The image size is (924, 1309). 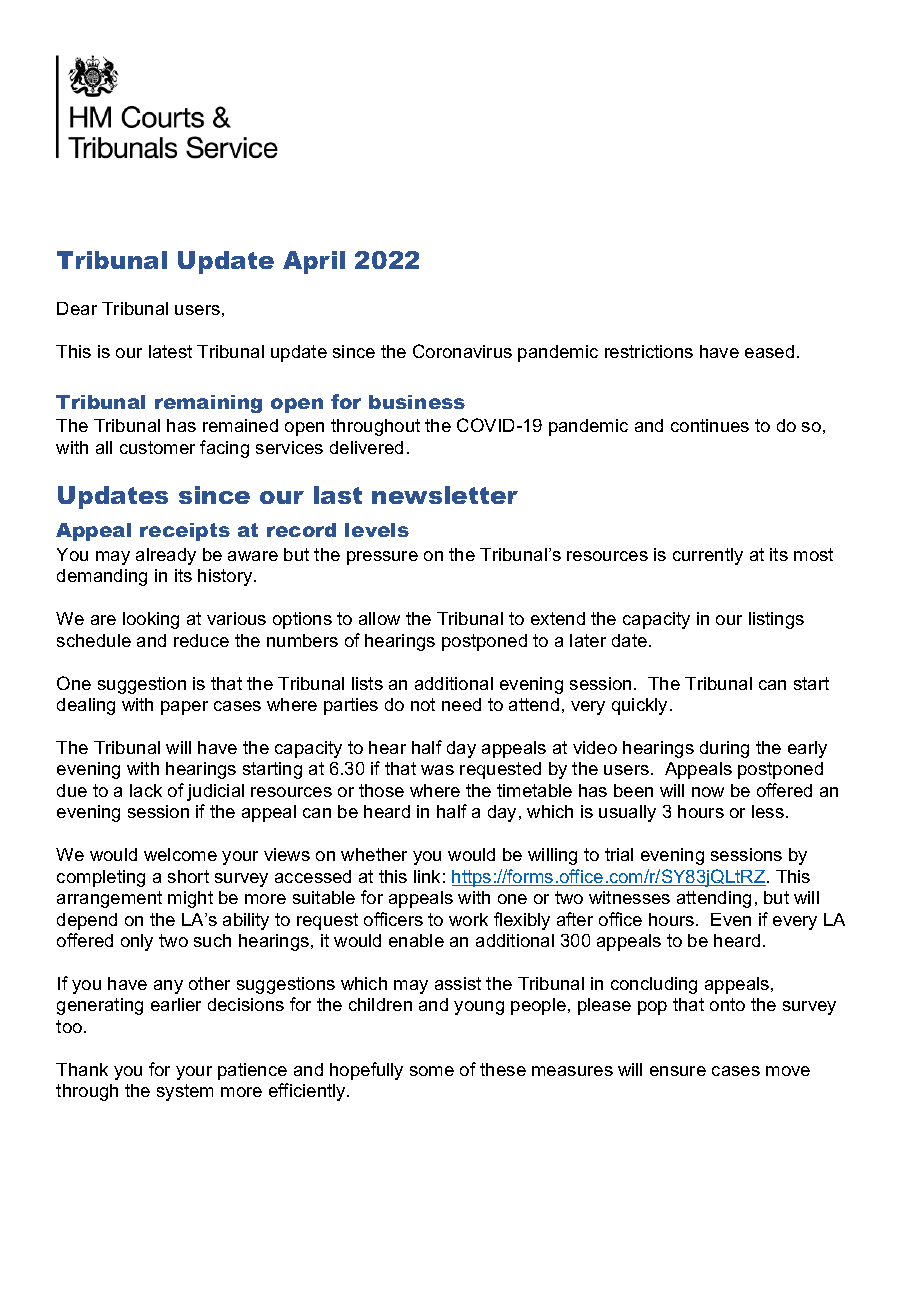 What do you see at coordinates (423, 704) in the image?
I see `not` at bounding box center [423, 704].
